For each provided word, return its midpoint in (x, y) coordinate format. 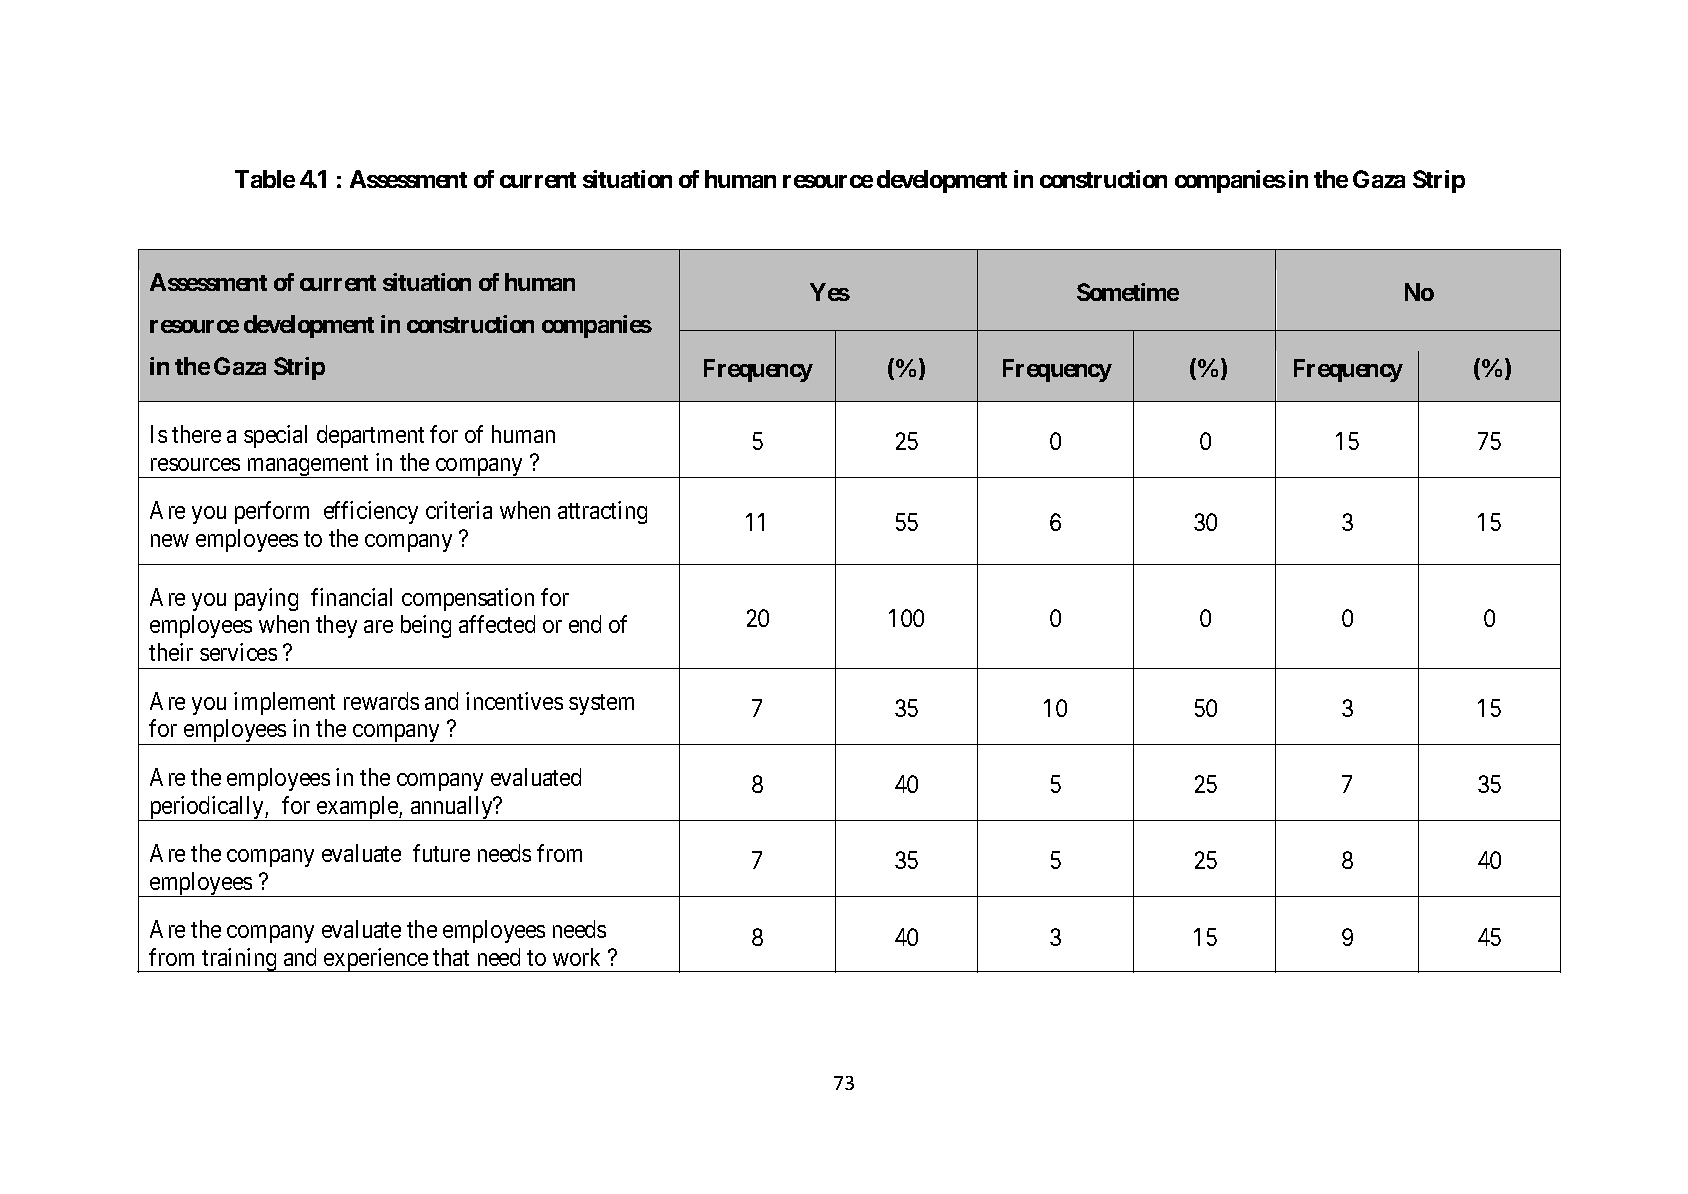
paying (266, 599)
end (585, 624)
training (239, 960)
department (370, 436)
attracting (602, 512)
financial (351, 597)
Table (265, 179)
